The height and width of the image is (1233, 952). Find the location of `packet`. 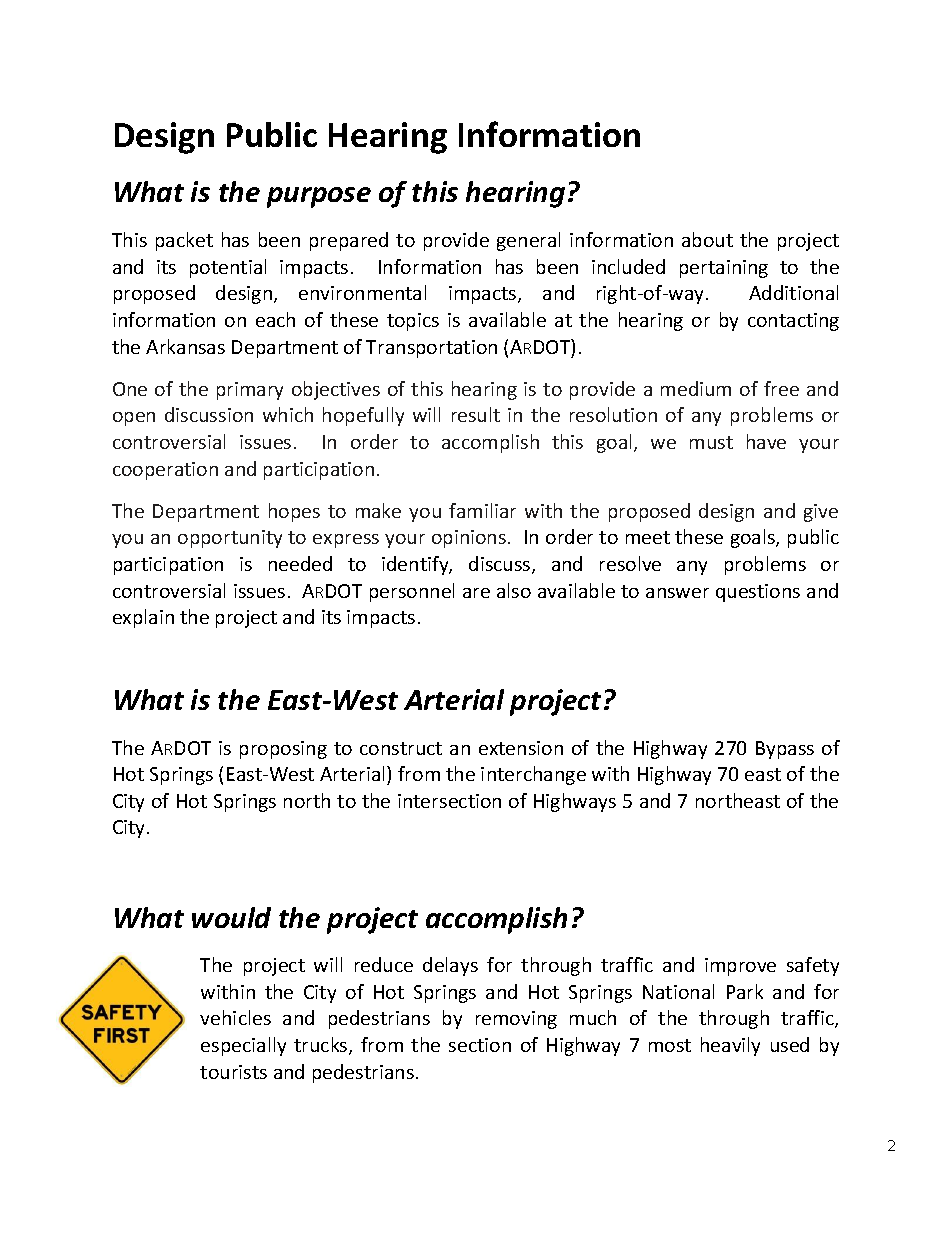

packet is located at coordinates (184, 241).
